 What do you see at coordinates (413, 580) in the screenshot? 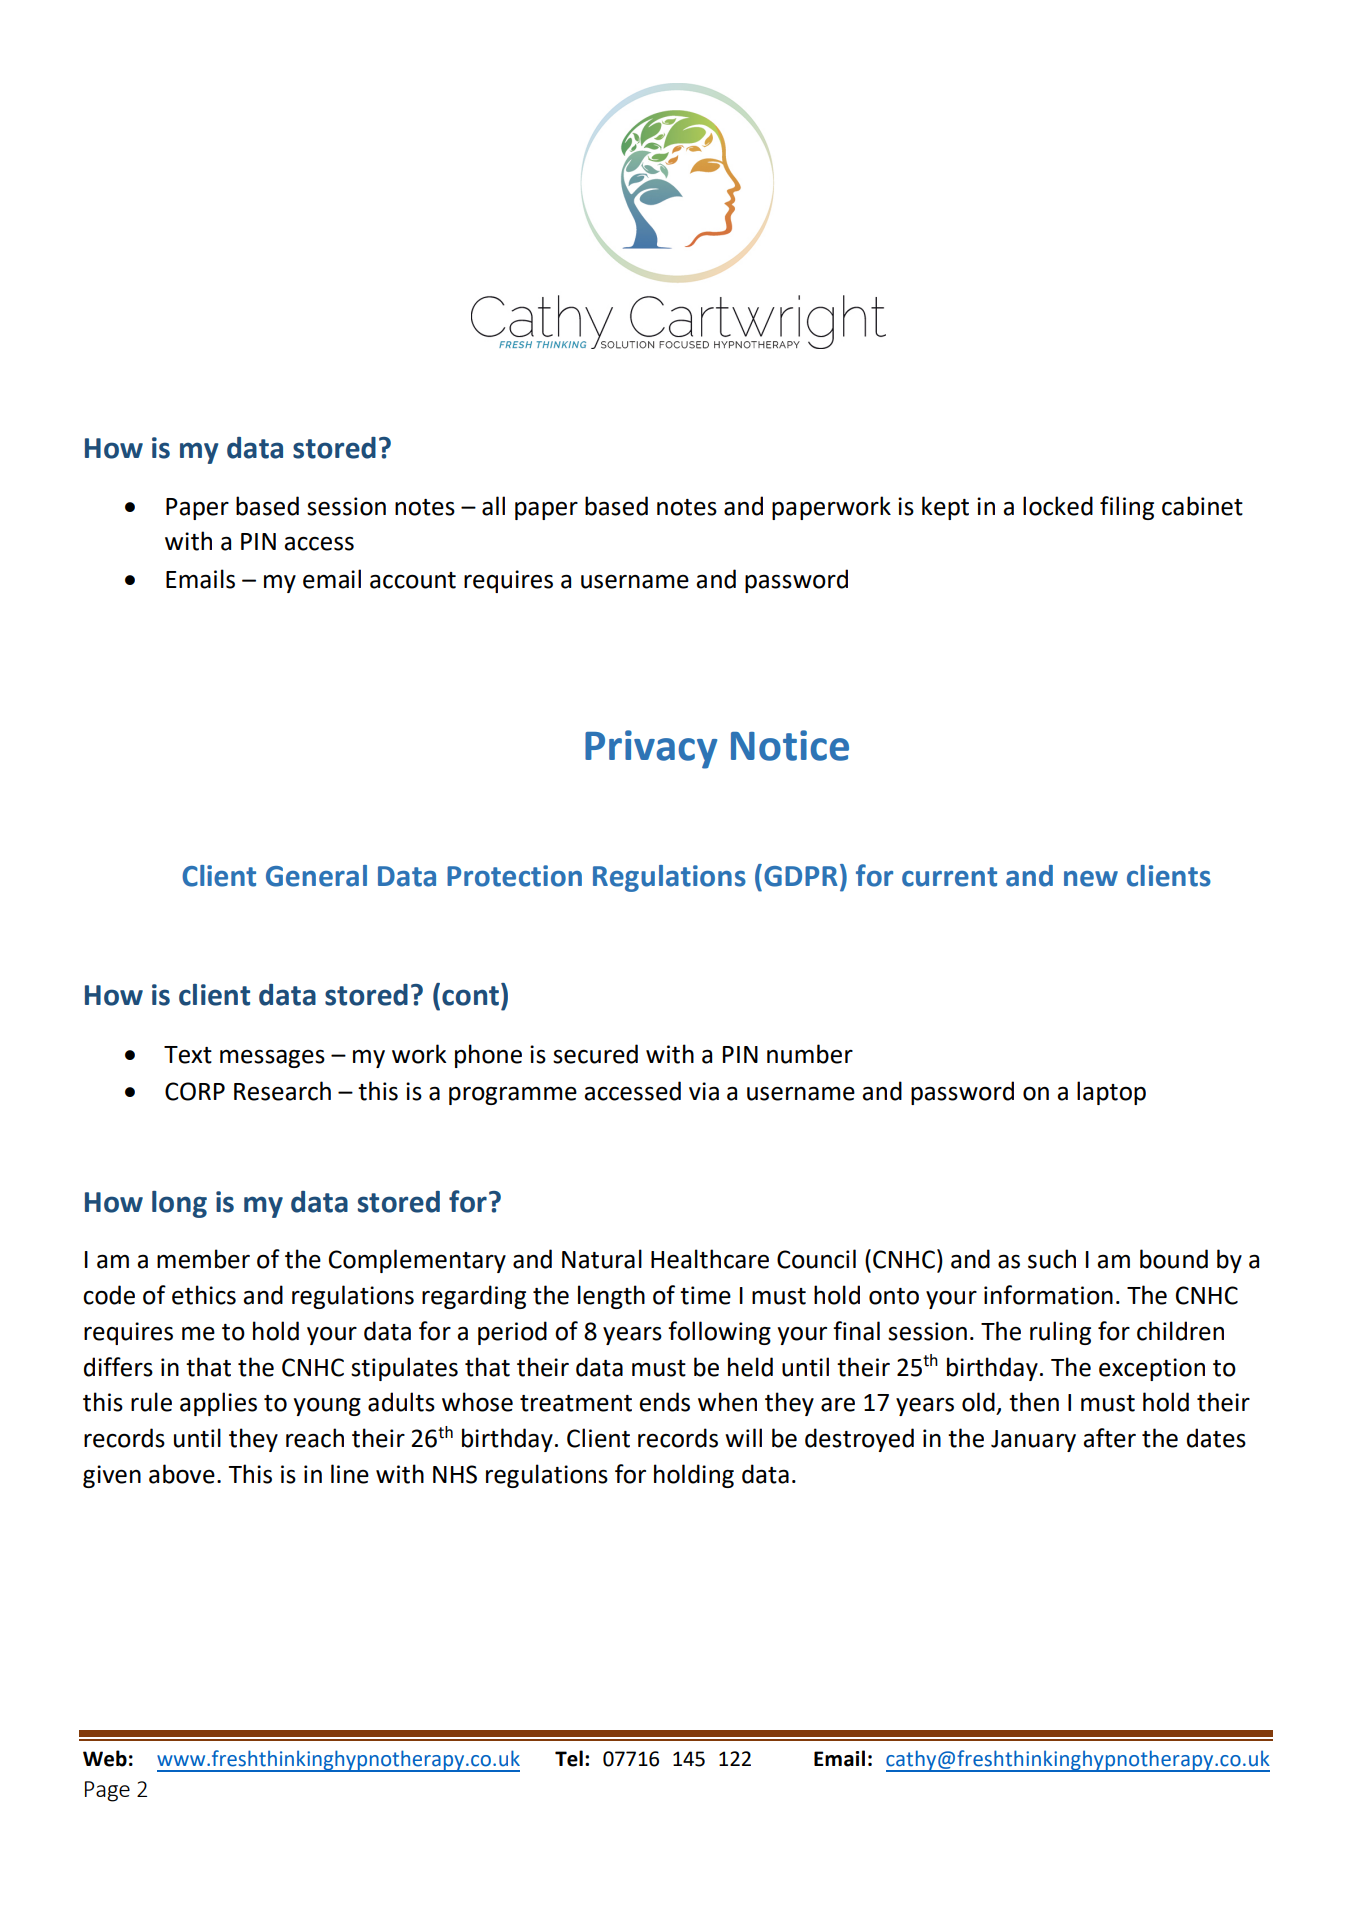
I see `account` at bounding box center [413, 580].
